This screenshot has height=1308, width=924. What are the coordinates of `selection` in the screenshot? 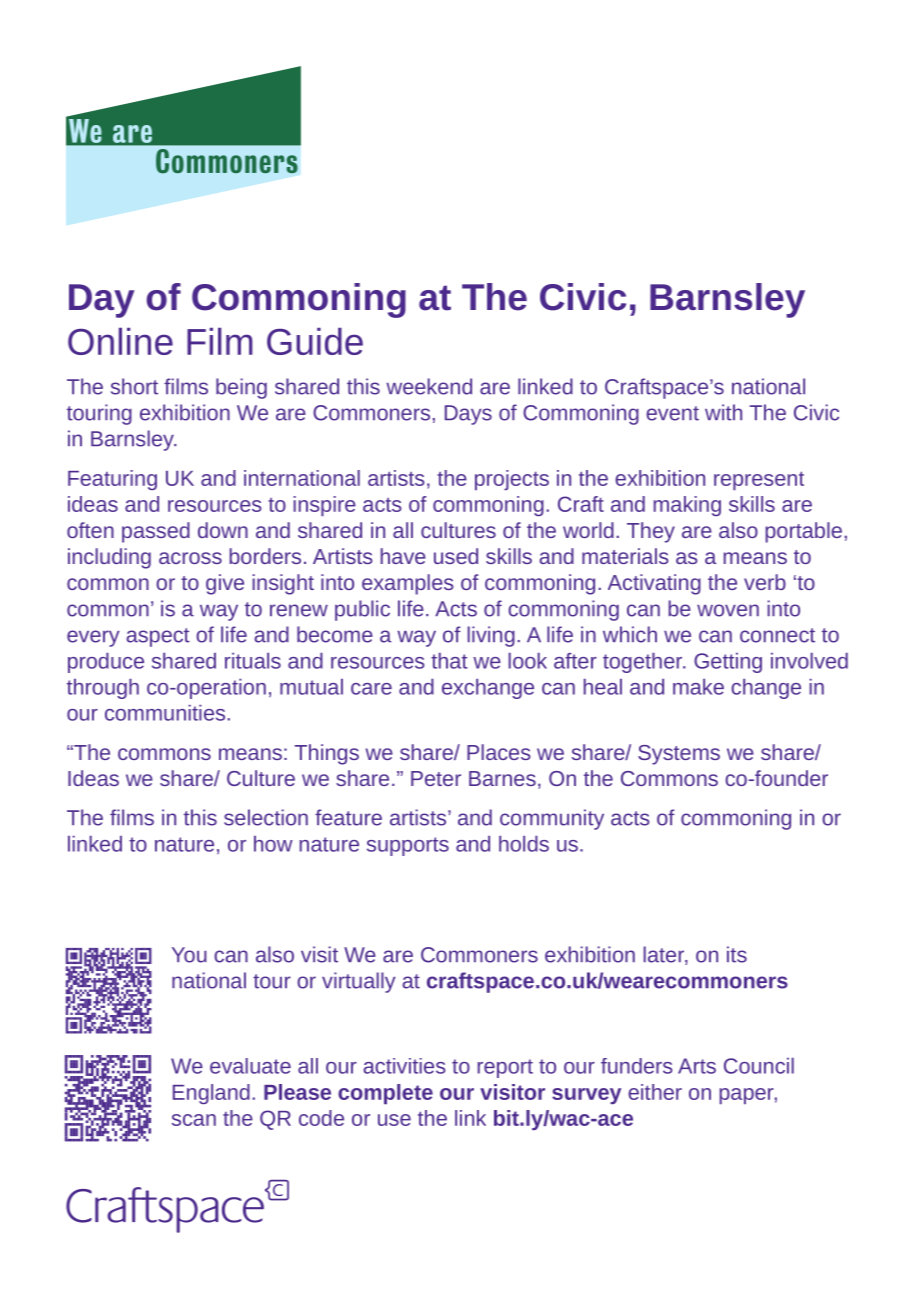 It's located at (266, 817).
